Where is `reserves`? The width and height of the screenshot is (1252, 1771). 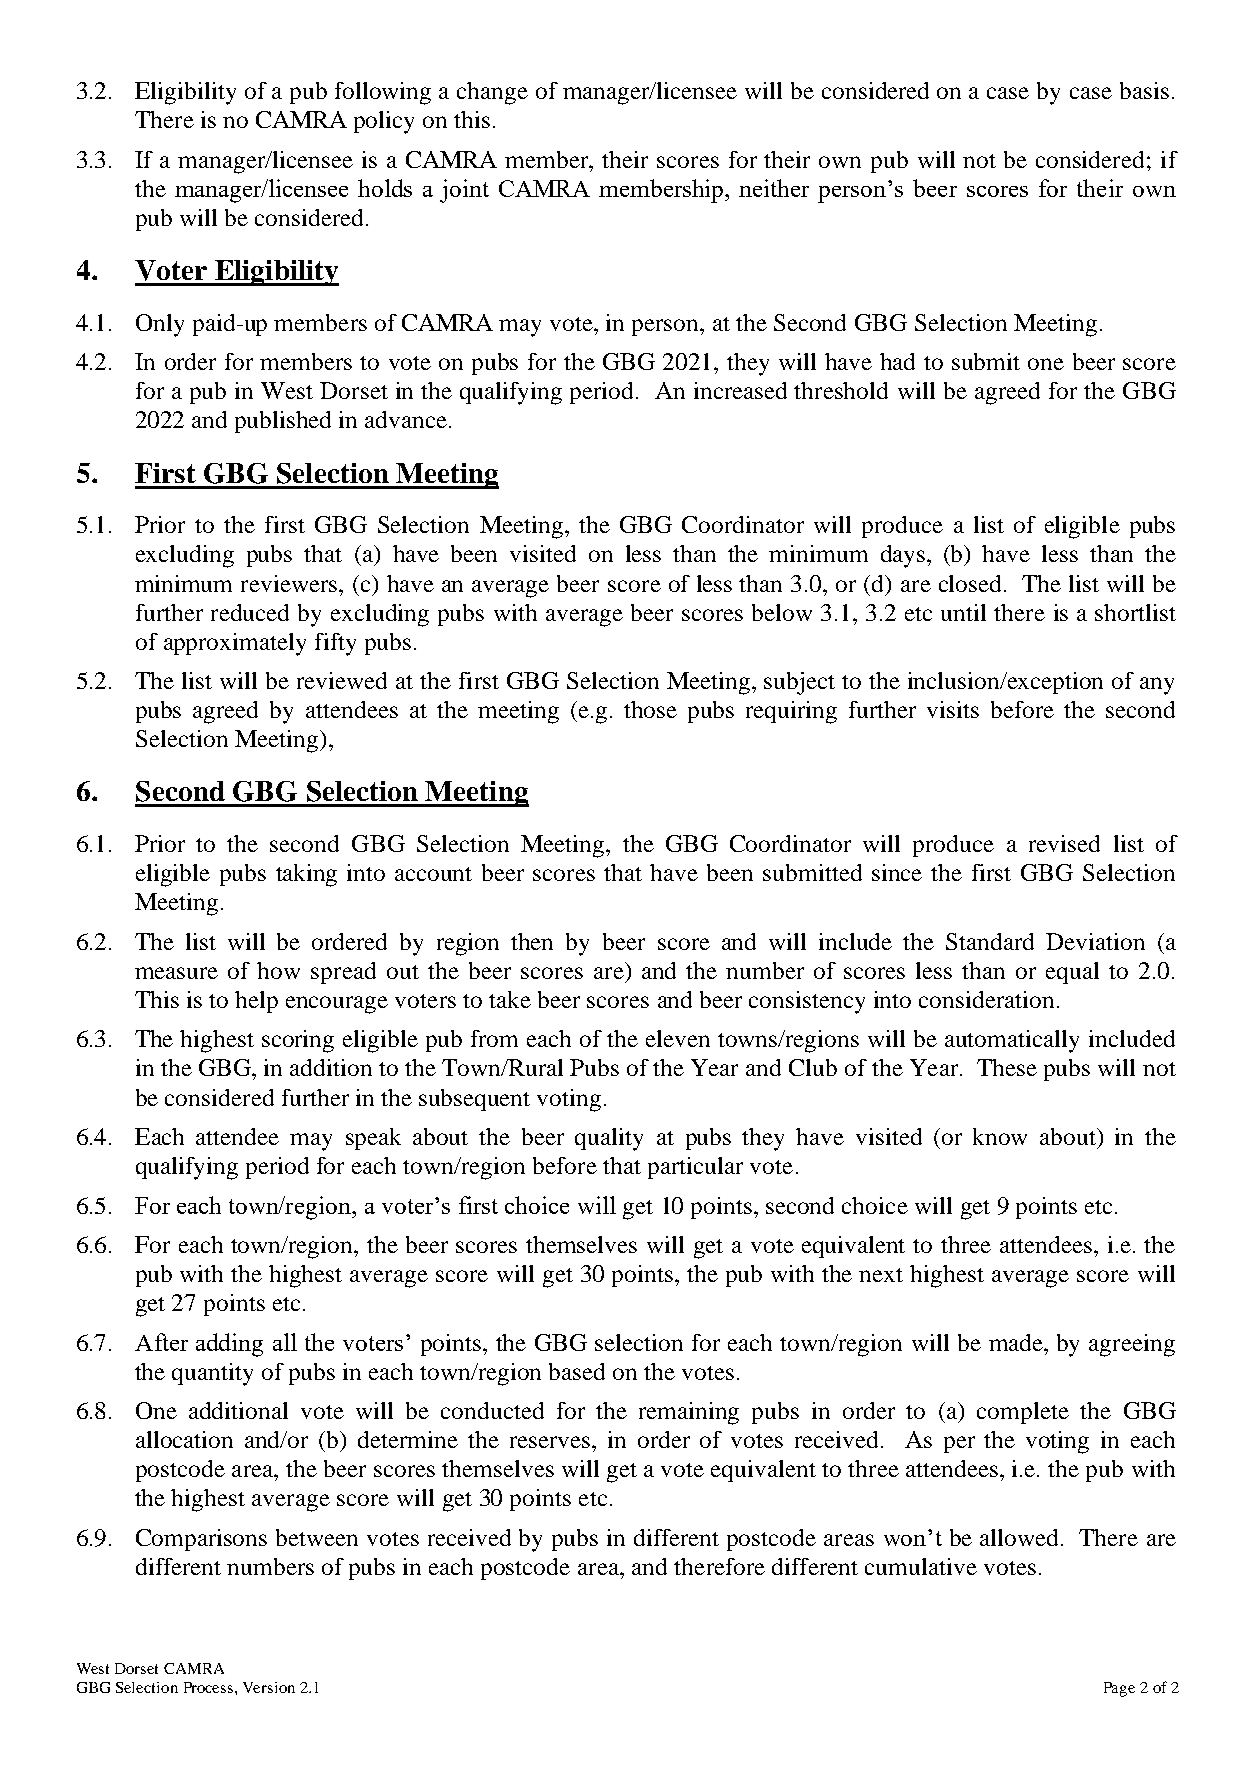
reserves is located at coordinates (551, 1442).
